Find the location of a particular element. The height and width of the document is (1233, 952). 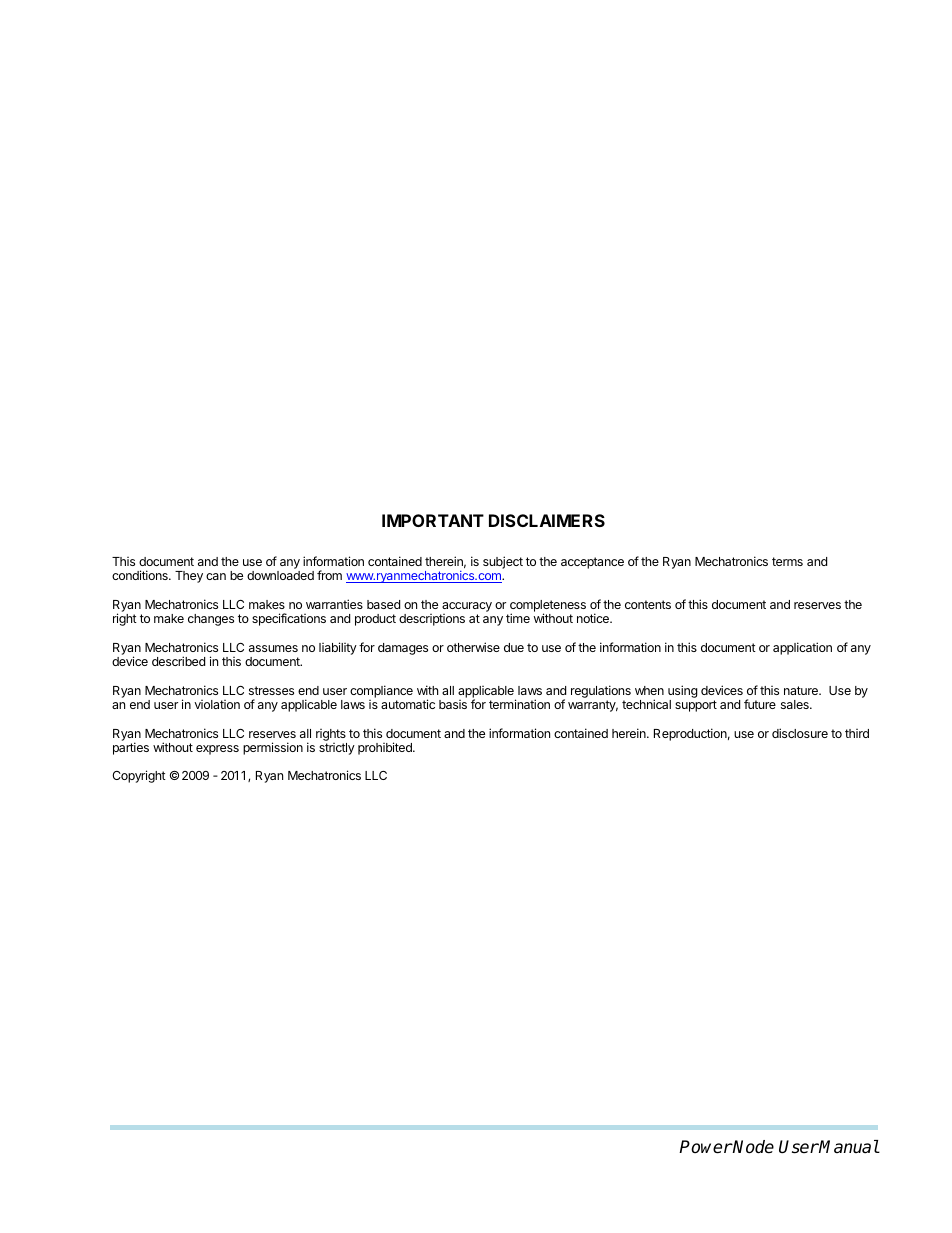

Power is located at coordinates (706, 1147).
